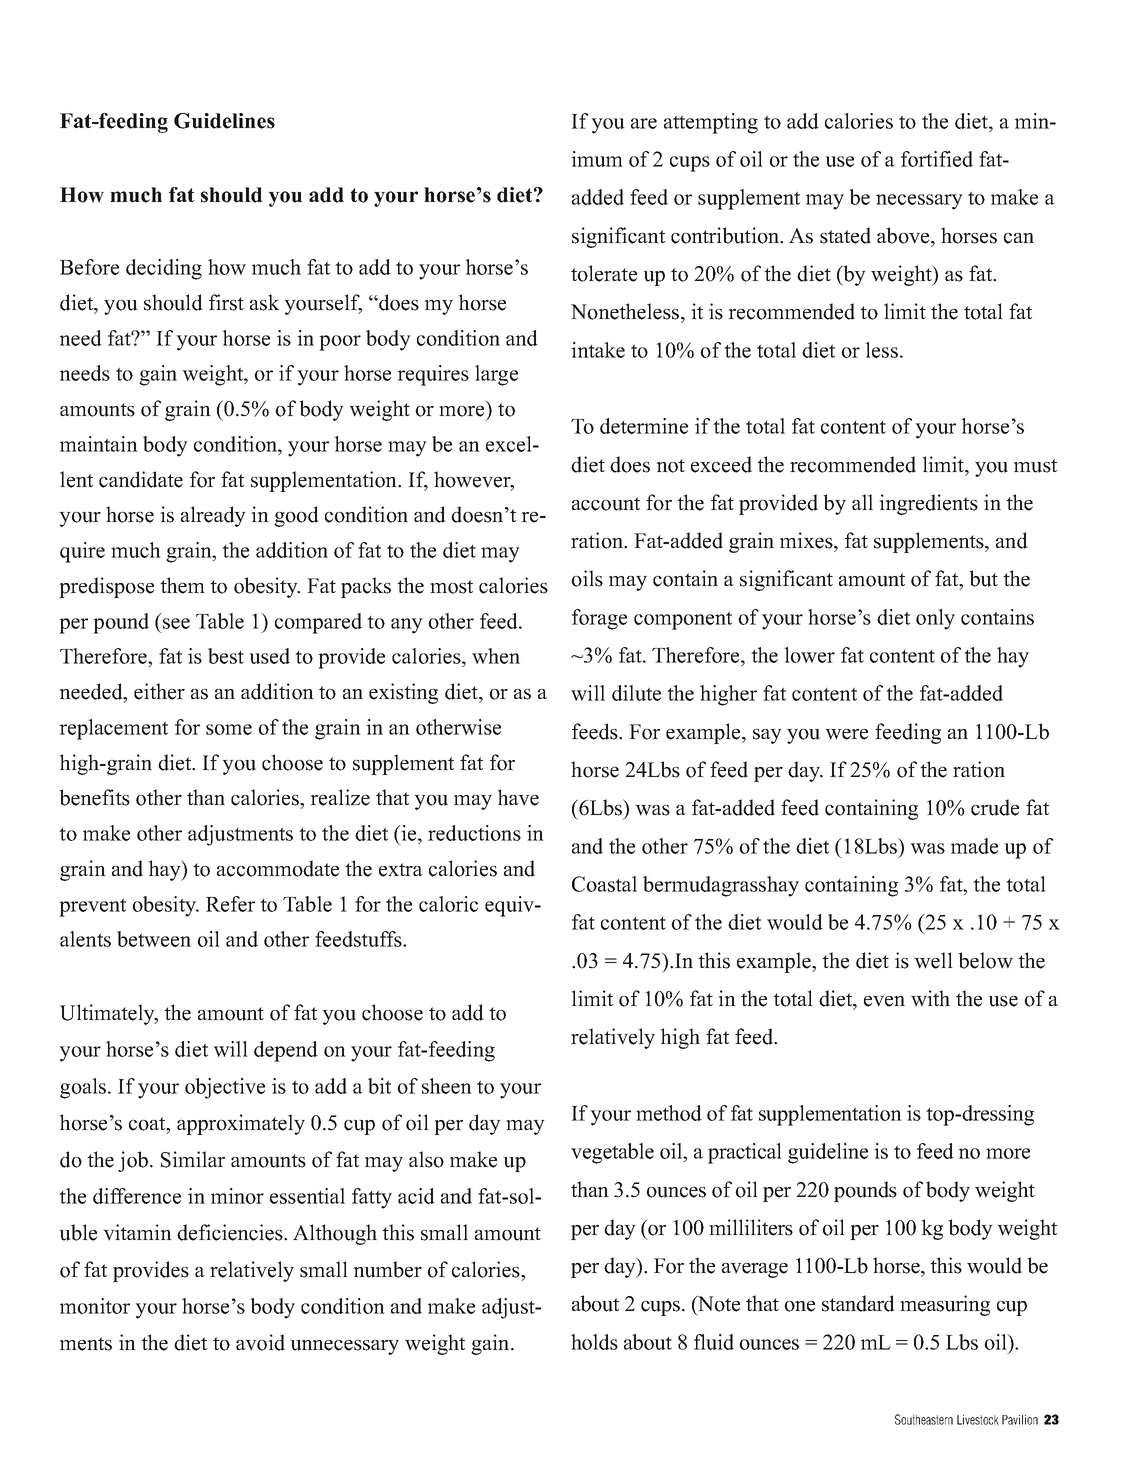 The width and height of the screenshot is (1134, 1467). I want to click on them, so click(182, 585).
